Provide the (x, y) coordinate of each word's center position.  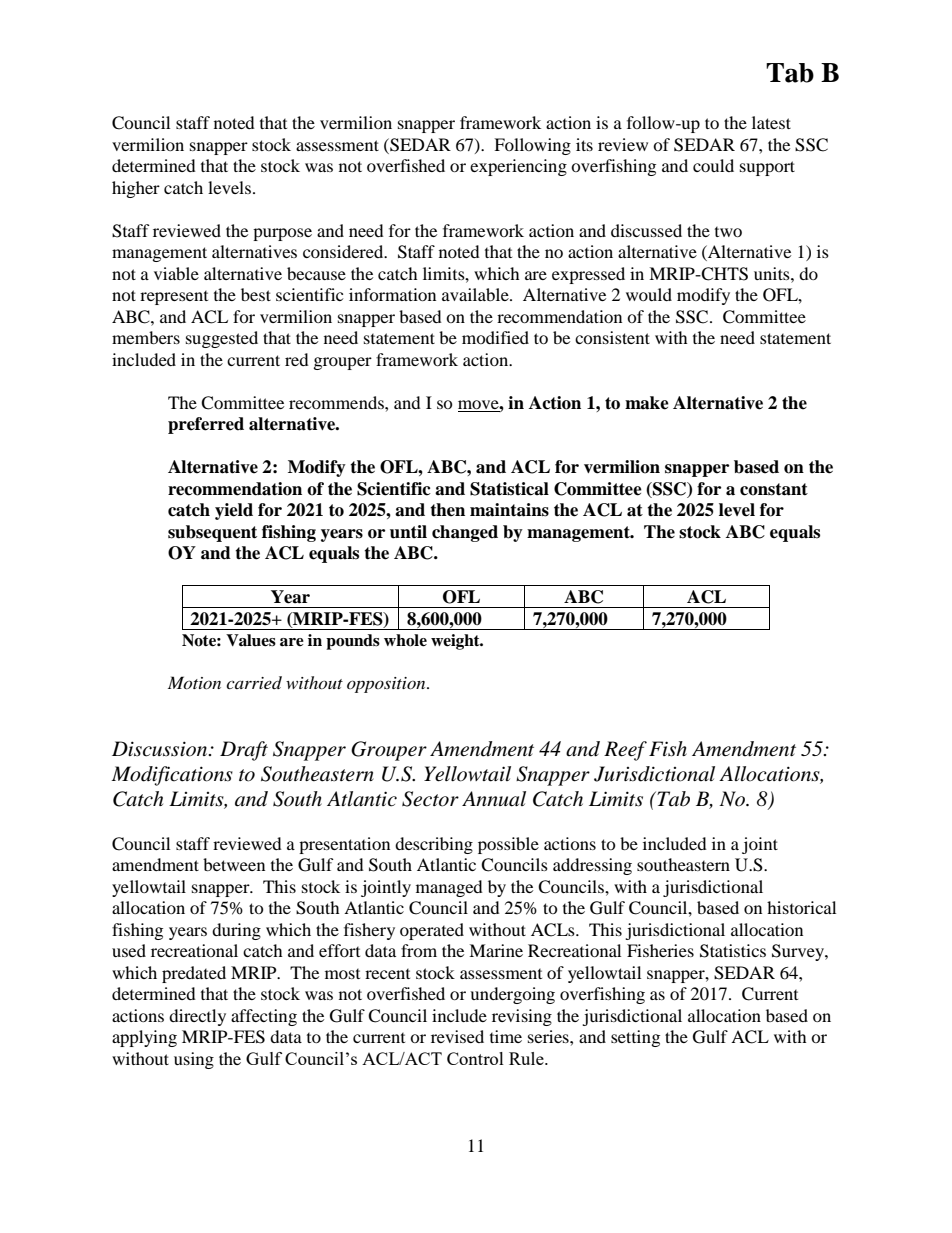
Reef (625, 751)
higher (136, 189)
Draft (244, 751)
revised (457, 1036)
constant (774, 489)
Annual (494, 799)
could (713, 165)
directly (197, 1017)
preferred (206, 425)
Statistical (509, 489)
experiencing (518, 167)
